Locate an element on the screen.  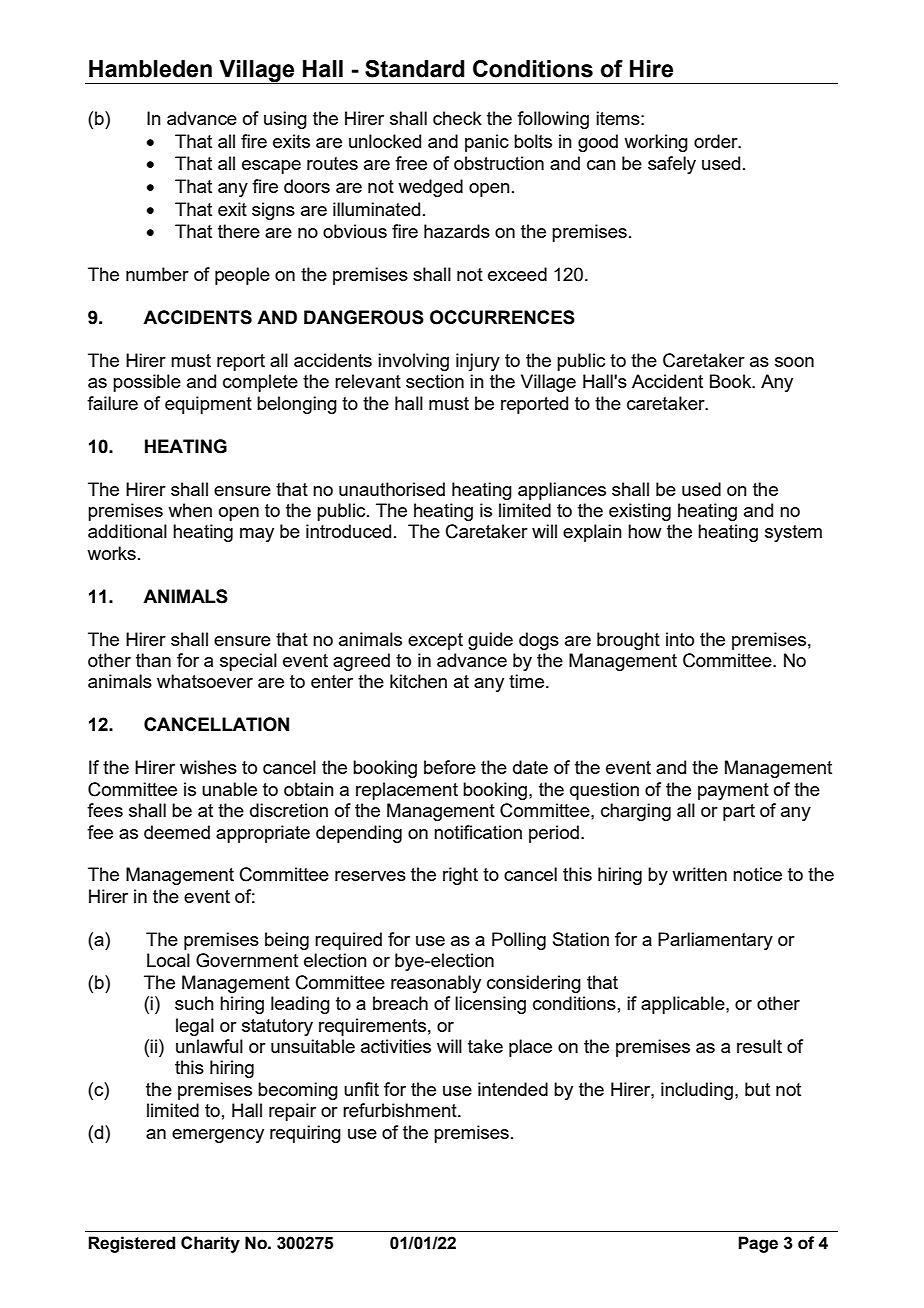
Charity is located at coordinates (210, 1244).
